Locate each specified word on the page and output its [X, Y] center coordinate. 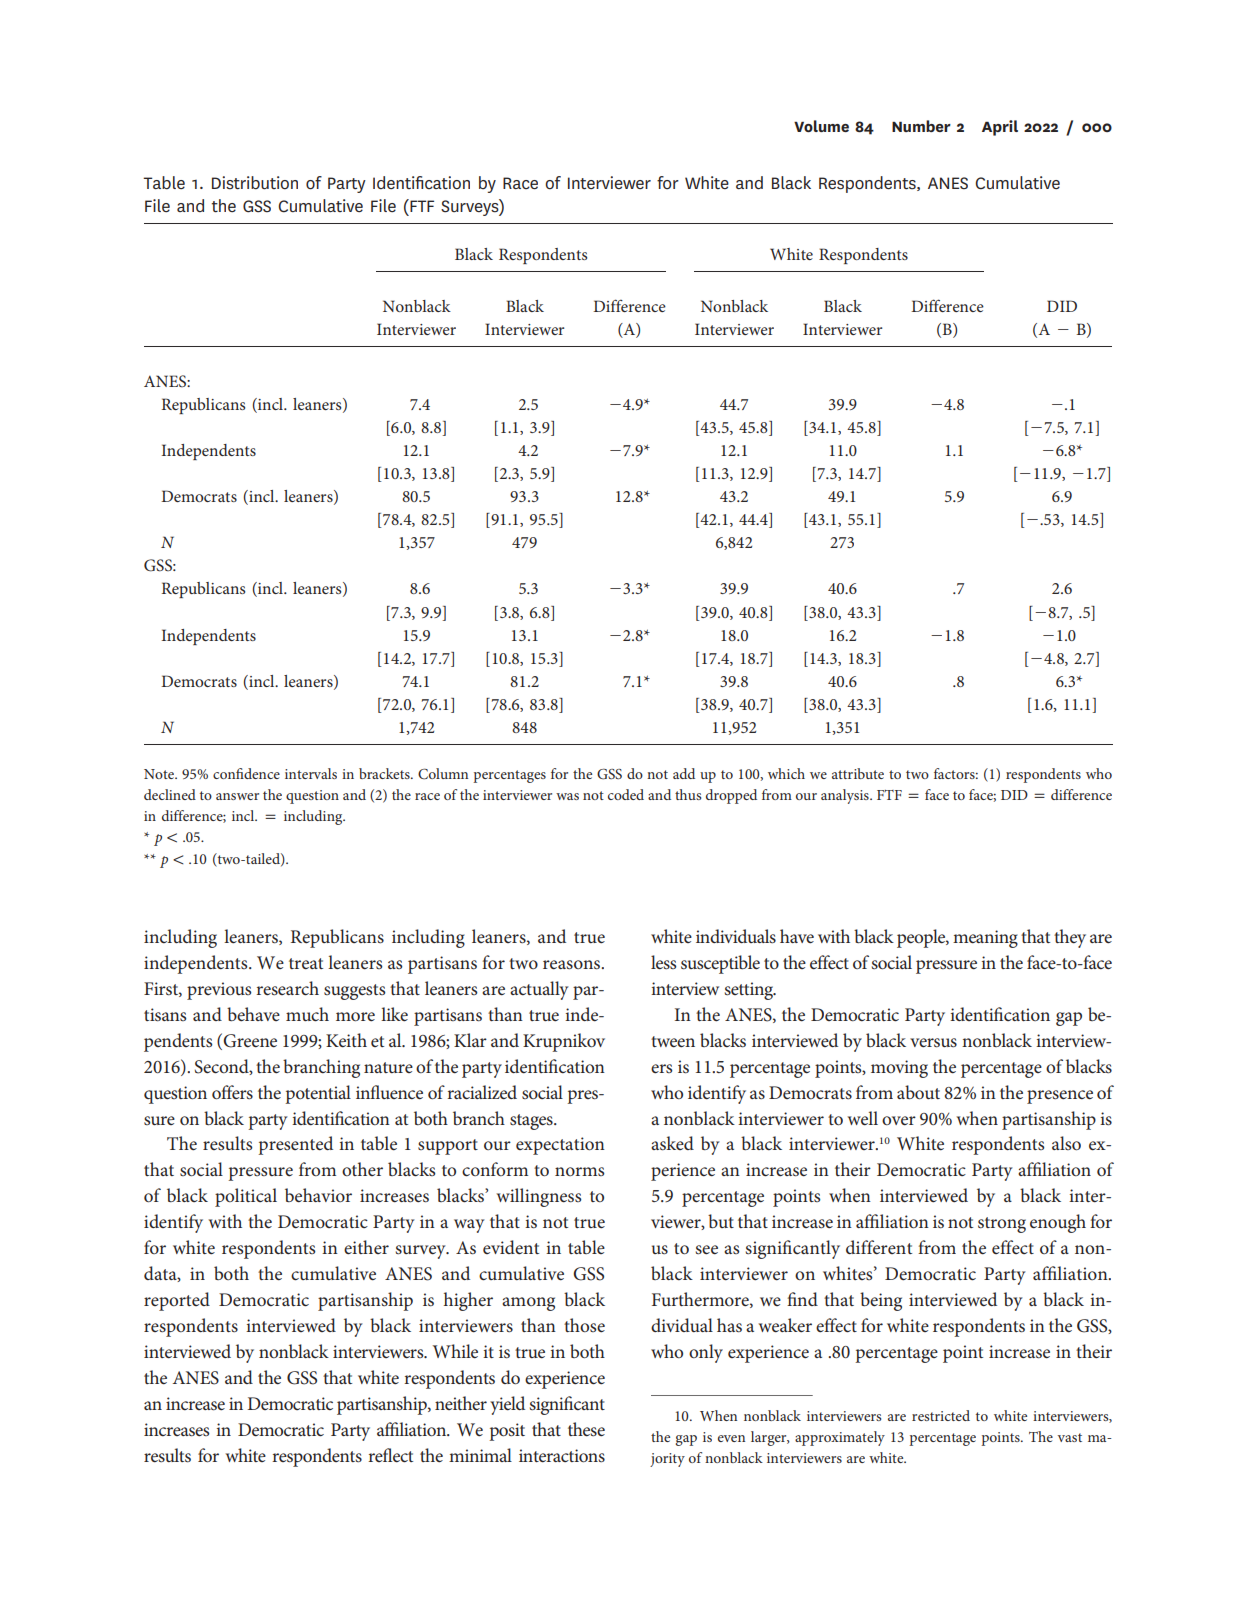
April [1000, 128]
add [684, 773]
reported [177, 1301]
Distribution [255, 183]
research [287, 988]
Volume [821, 126]
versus [933, 1043]
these [586, 1429]
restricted [941, 1415]
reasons [573, 965]
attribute [858, 773]
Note [160, 774]
